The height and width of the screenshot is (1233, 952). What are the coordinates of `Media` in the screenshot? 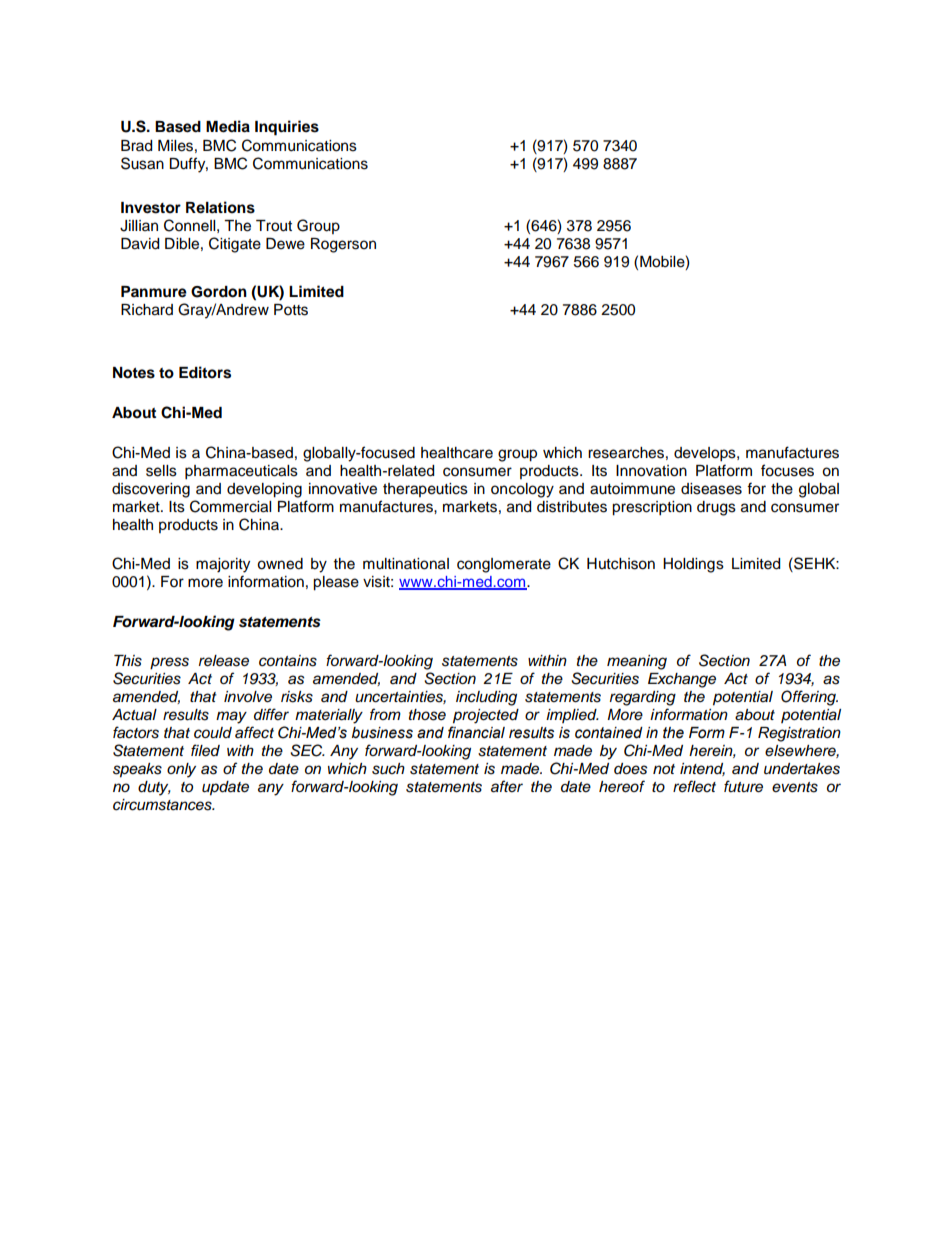 It's located at (228, 126).
